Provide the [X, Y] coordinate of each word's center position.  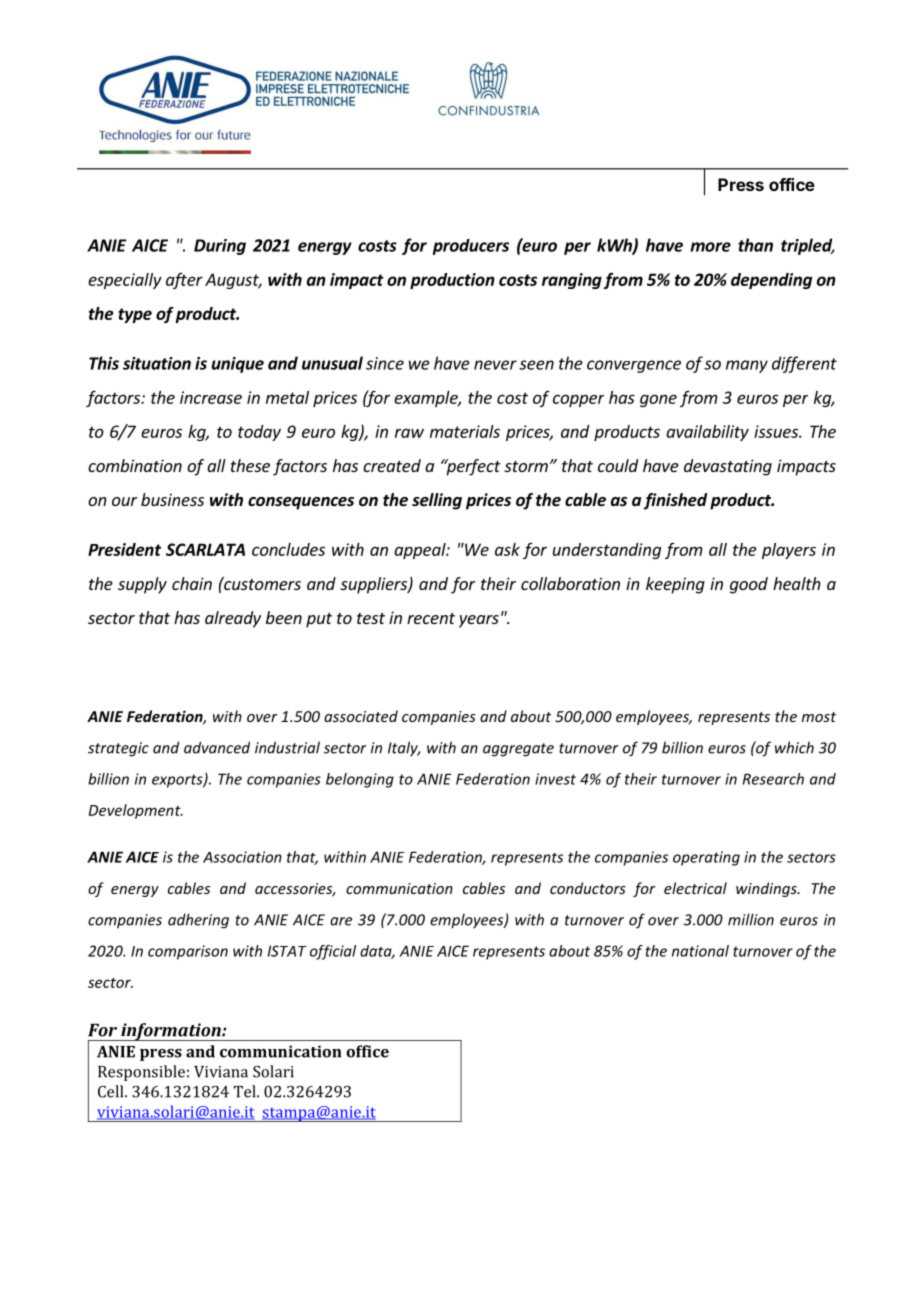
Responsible [141, 1073]
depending [771, 281]
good [749, 585]
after [184, 281]
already [233, 619]
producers [471, 247]
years [479, 621]
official [333, 952]
